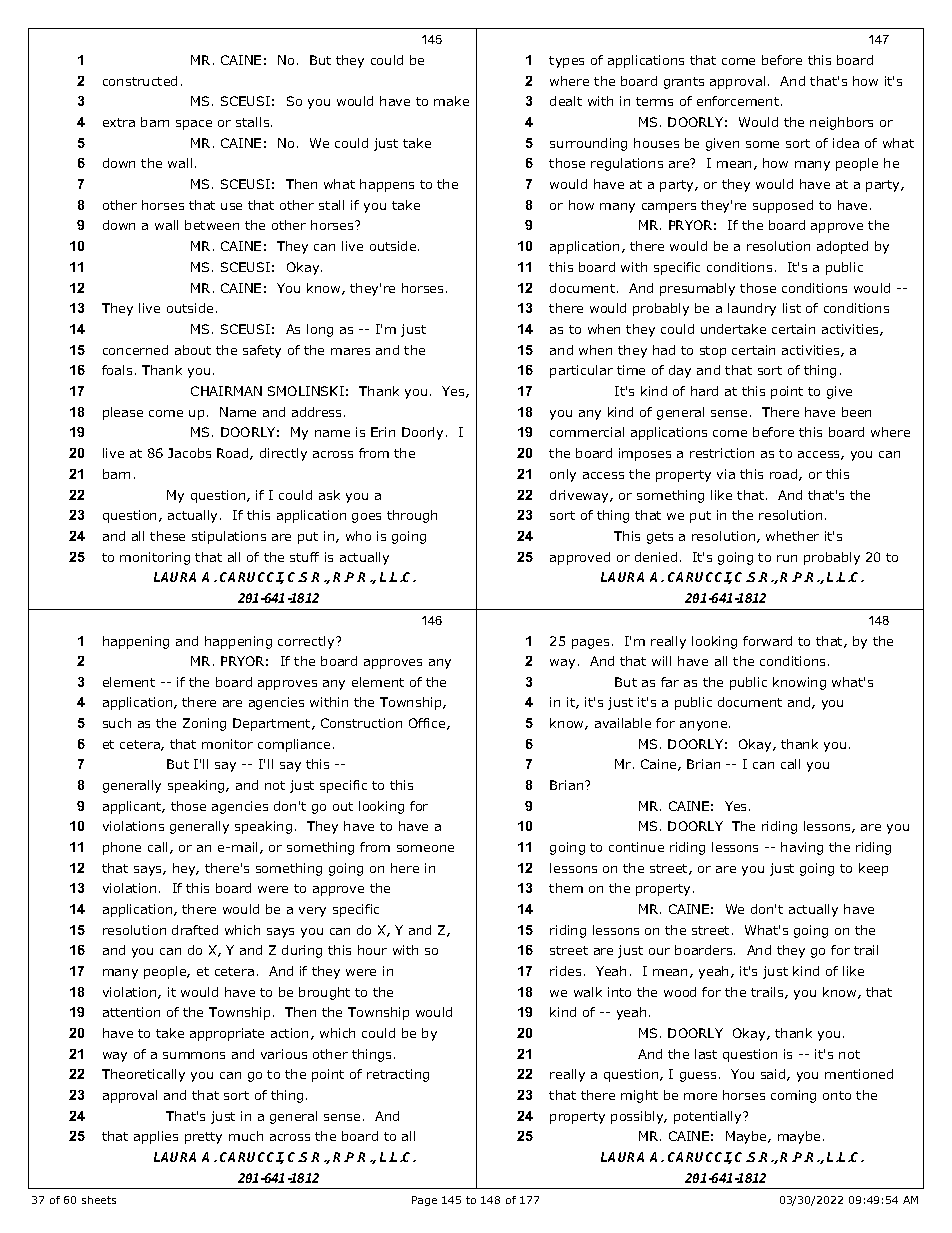 Image resolution: width=952 pixels, height=1233 pixels. I want to click on pretty, so click(203, 1138).
